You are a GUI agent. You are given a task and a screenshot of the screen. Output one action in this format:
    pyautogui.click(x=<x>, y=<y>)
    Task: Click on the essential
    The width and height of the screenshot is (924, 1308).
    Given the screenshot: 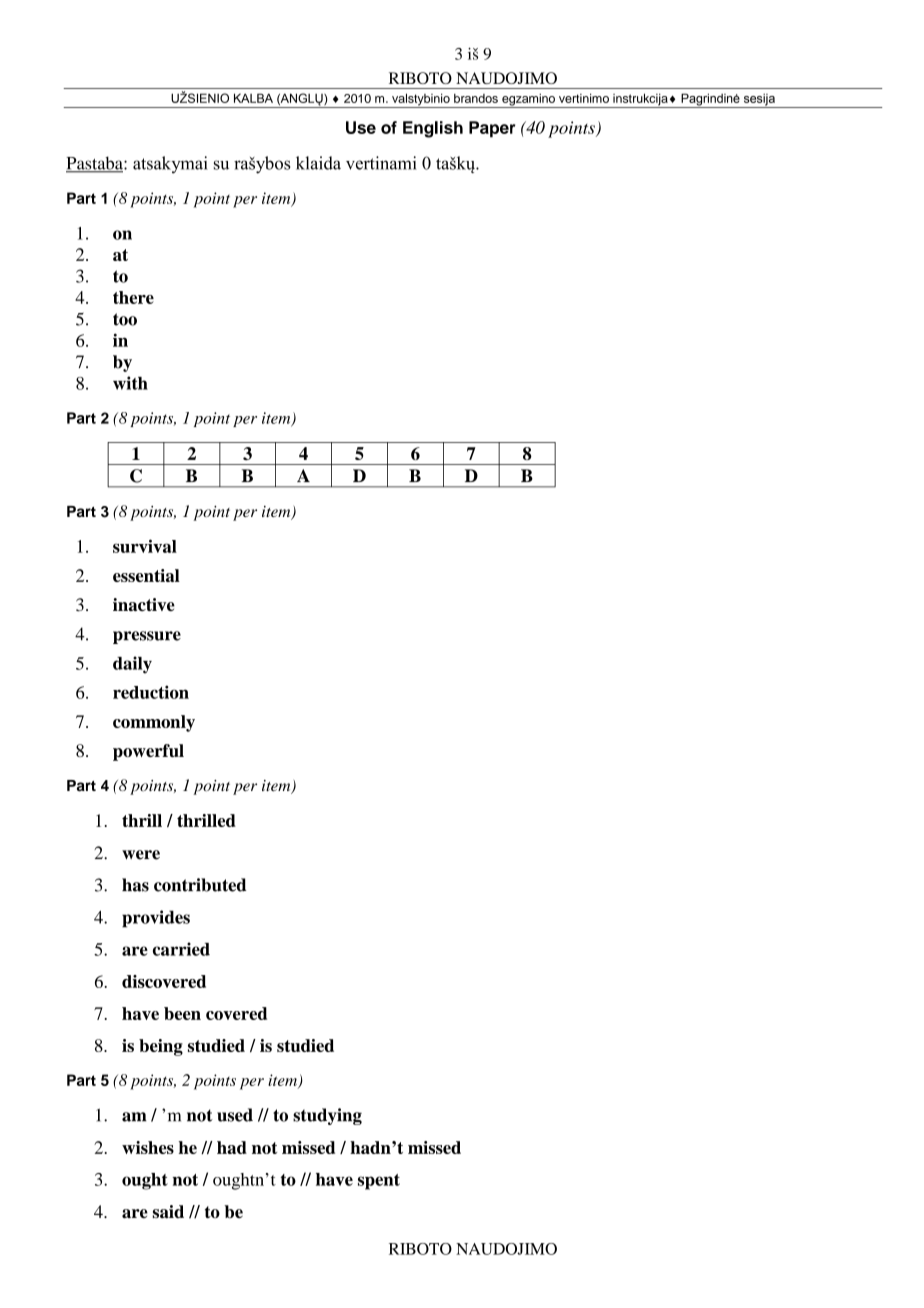 What is the action you would take?
    pyautogui.click(x=146, y=575)
